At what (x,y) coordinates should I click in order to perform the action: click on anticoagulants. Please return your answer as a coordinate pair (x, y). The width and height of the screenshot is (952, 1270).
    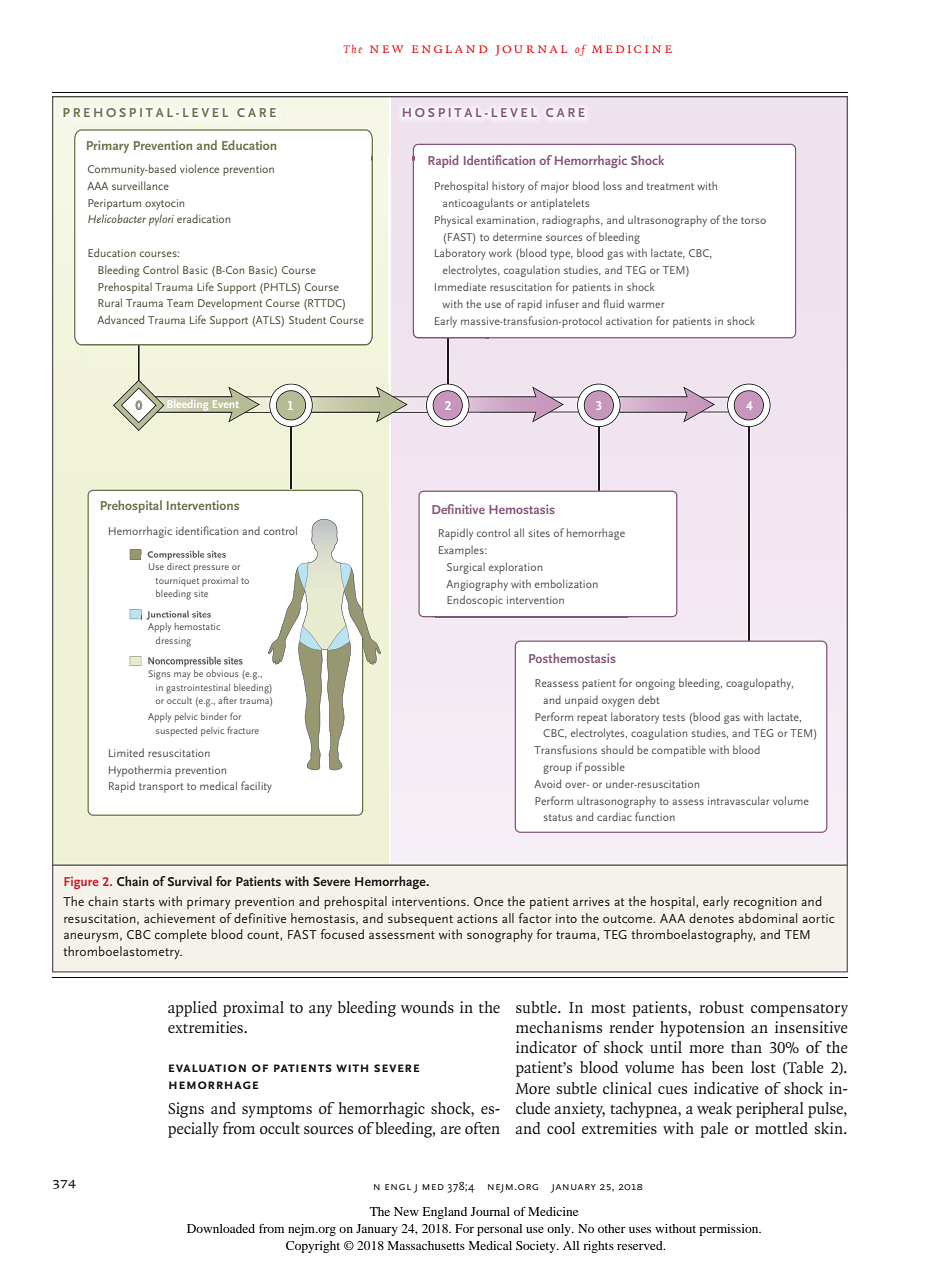
    Looking at the image, I should click on (478, 204).
